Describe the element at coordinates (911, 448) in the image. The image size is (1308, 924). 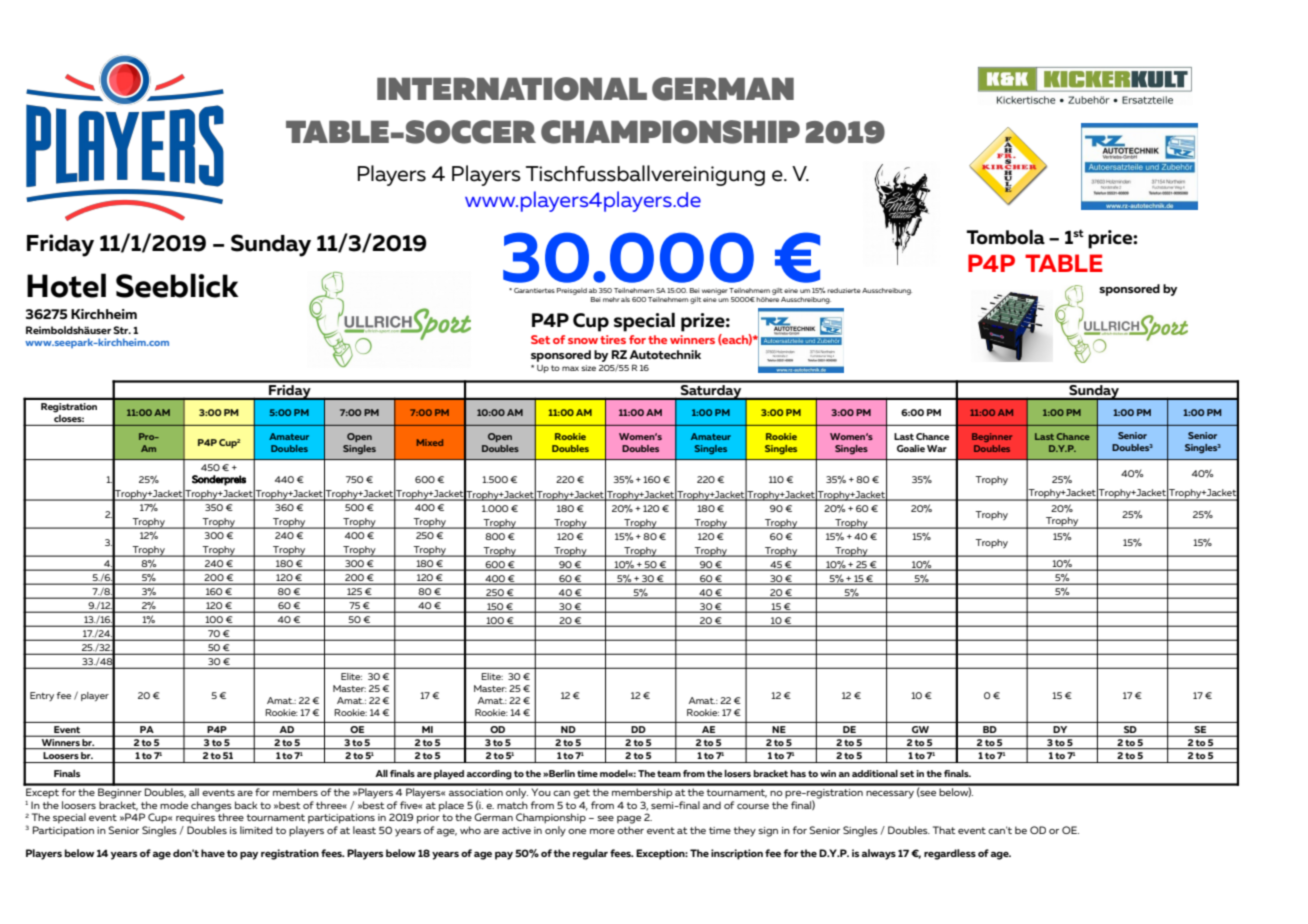
I see `Goalie` at that location.
